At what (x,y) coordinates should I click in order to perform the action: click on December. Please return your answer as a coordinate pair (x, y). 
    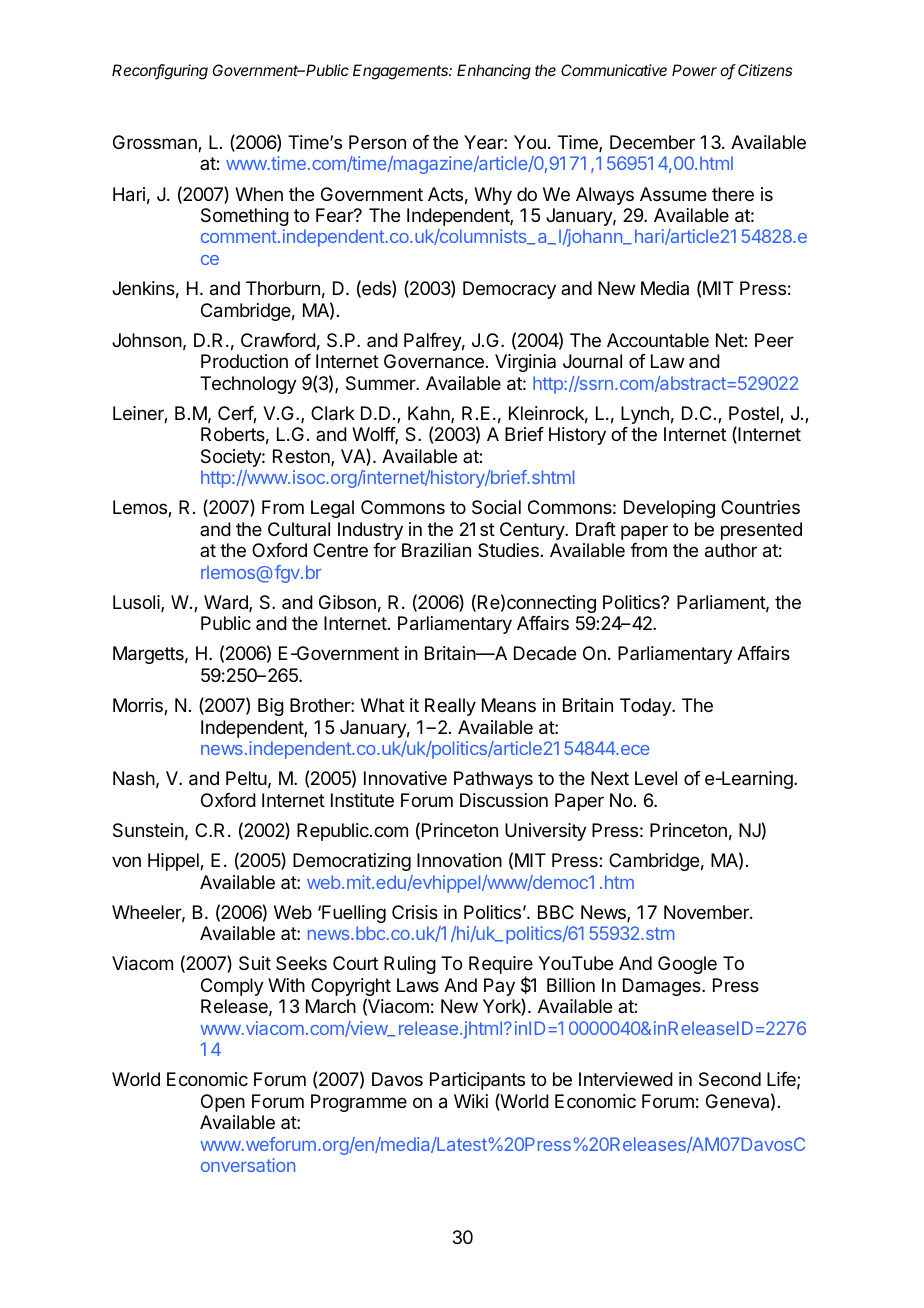
    Looking at the image, I should click on (652, 142).
